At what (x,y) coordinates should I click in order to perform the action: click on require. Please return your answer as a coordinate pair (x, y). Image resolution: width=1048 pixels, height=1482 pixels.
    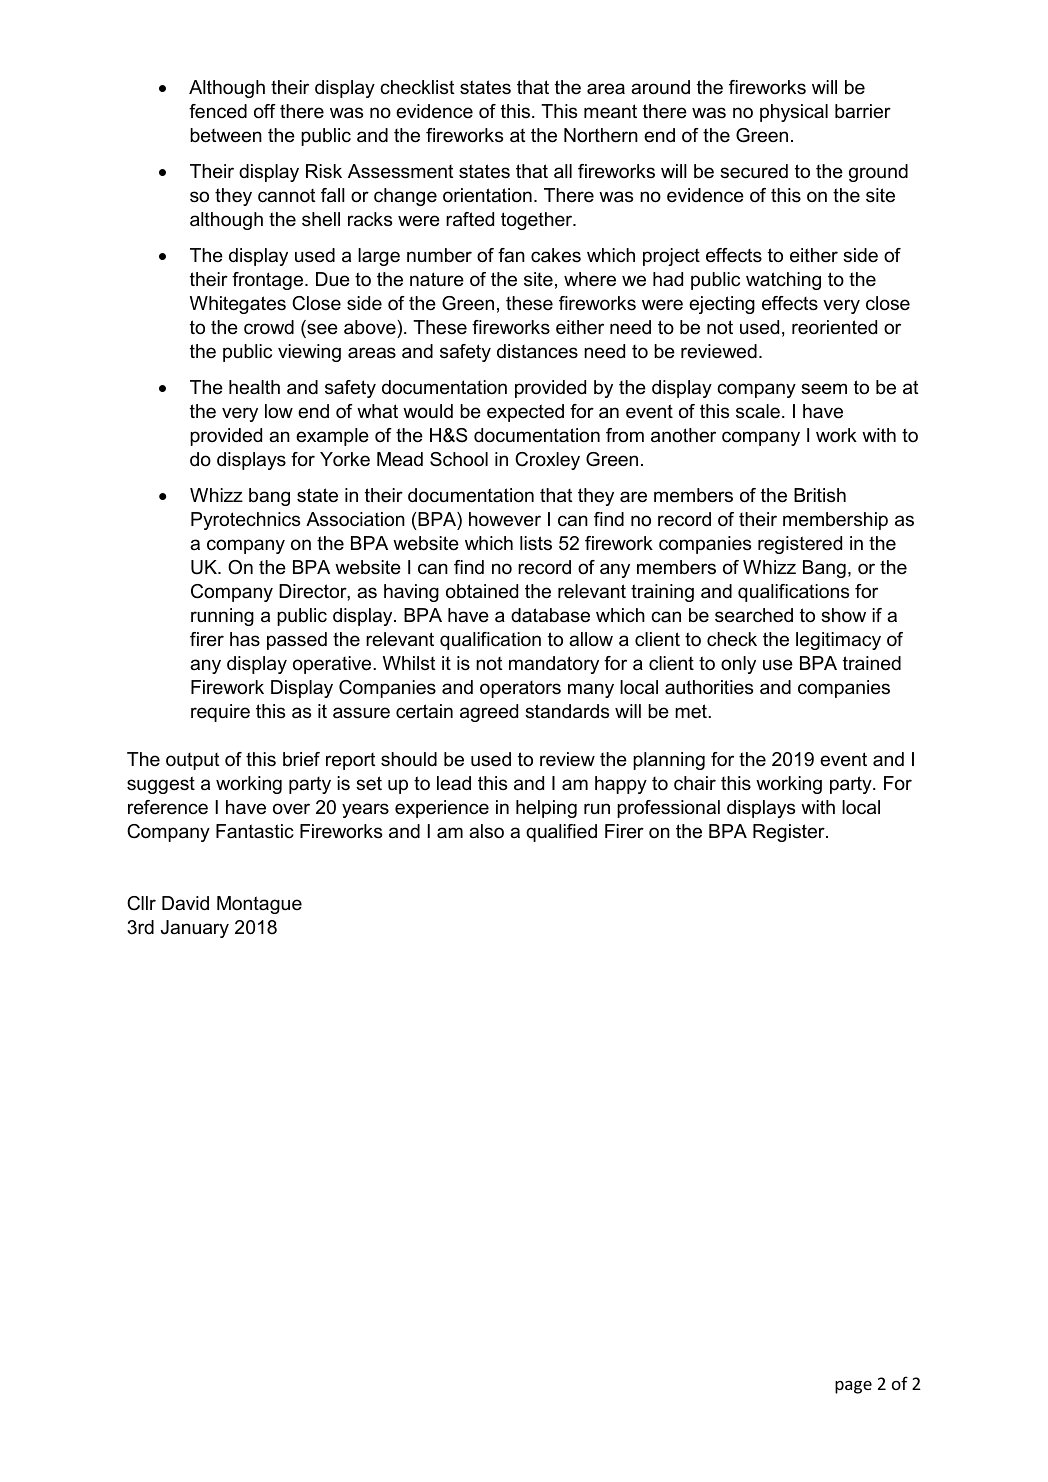
    Looking at the image, I should click on (220, 713).
